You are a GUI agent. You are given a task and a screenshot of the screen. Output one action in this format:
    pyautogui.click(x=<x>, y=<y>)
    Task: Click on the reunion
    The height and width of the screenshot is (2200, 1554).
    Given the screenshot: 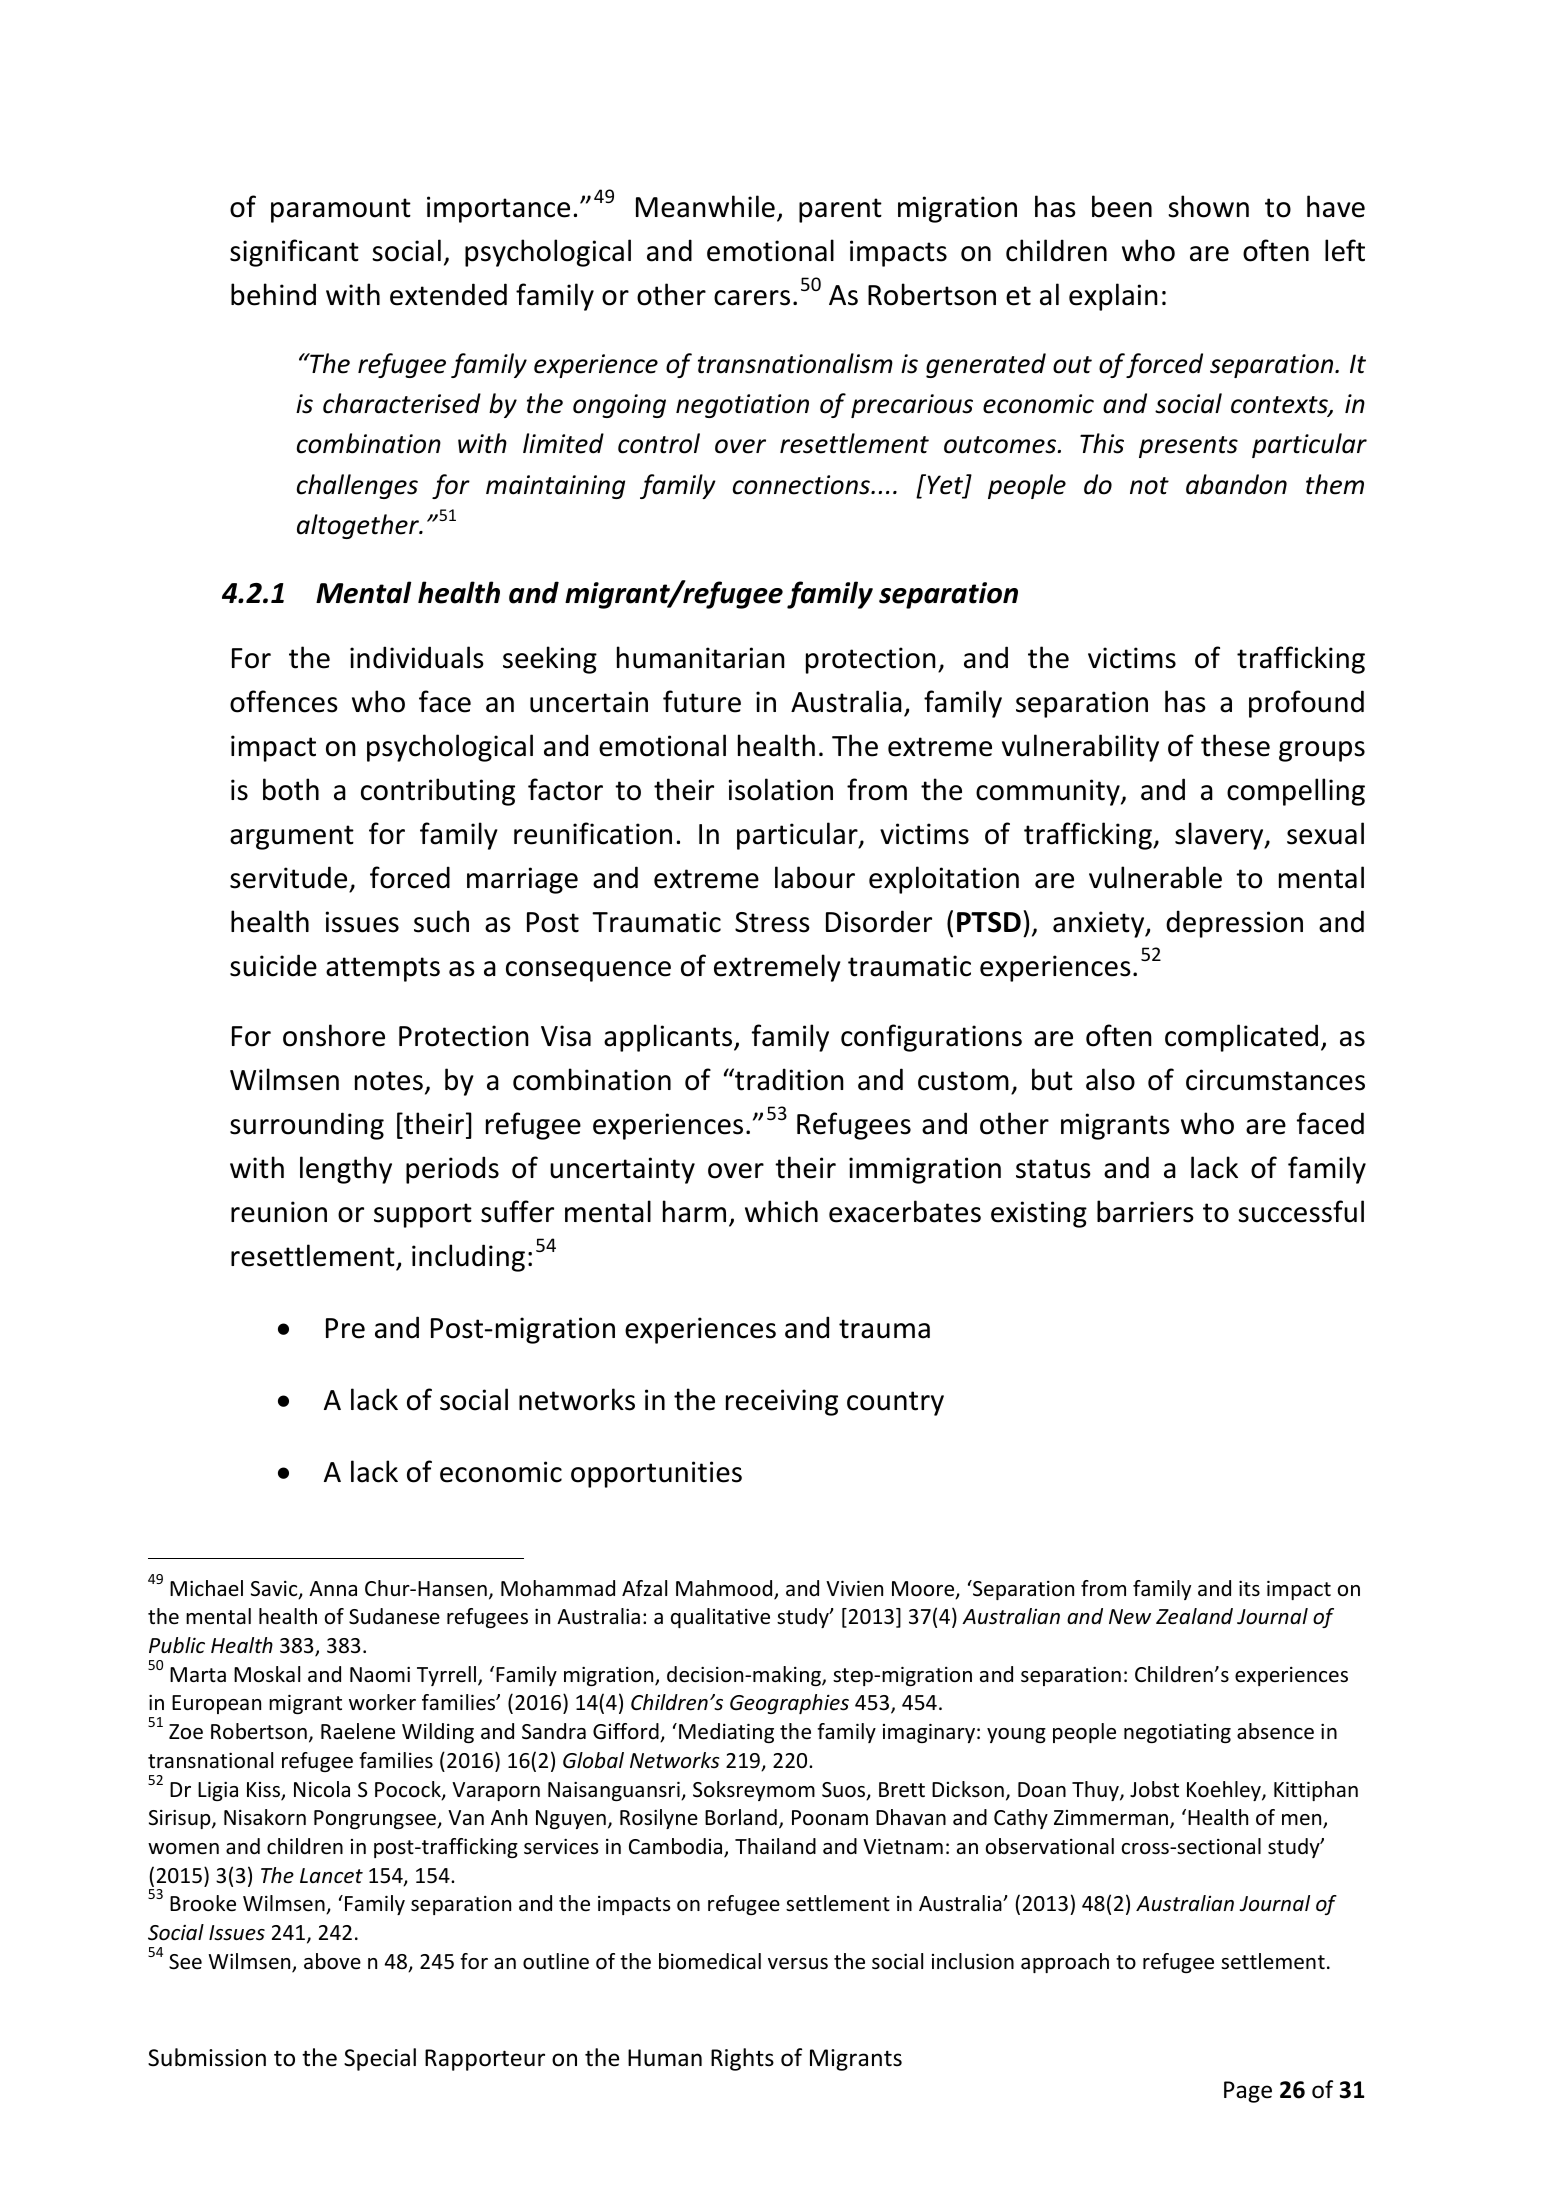 What is the action you would take?
    pyautogui.click(x=279, y=1212)
